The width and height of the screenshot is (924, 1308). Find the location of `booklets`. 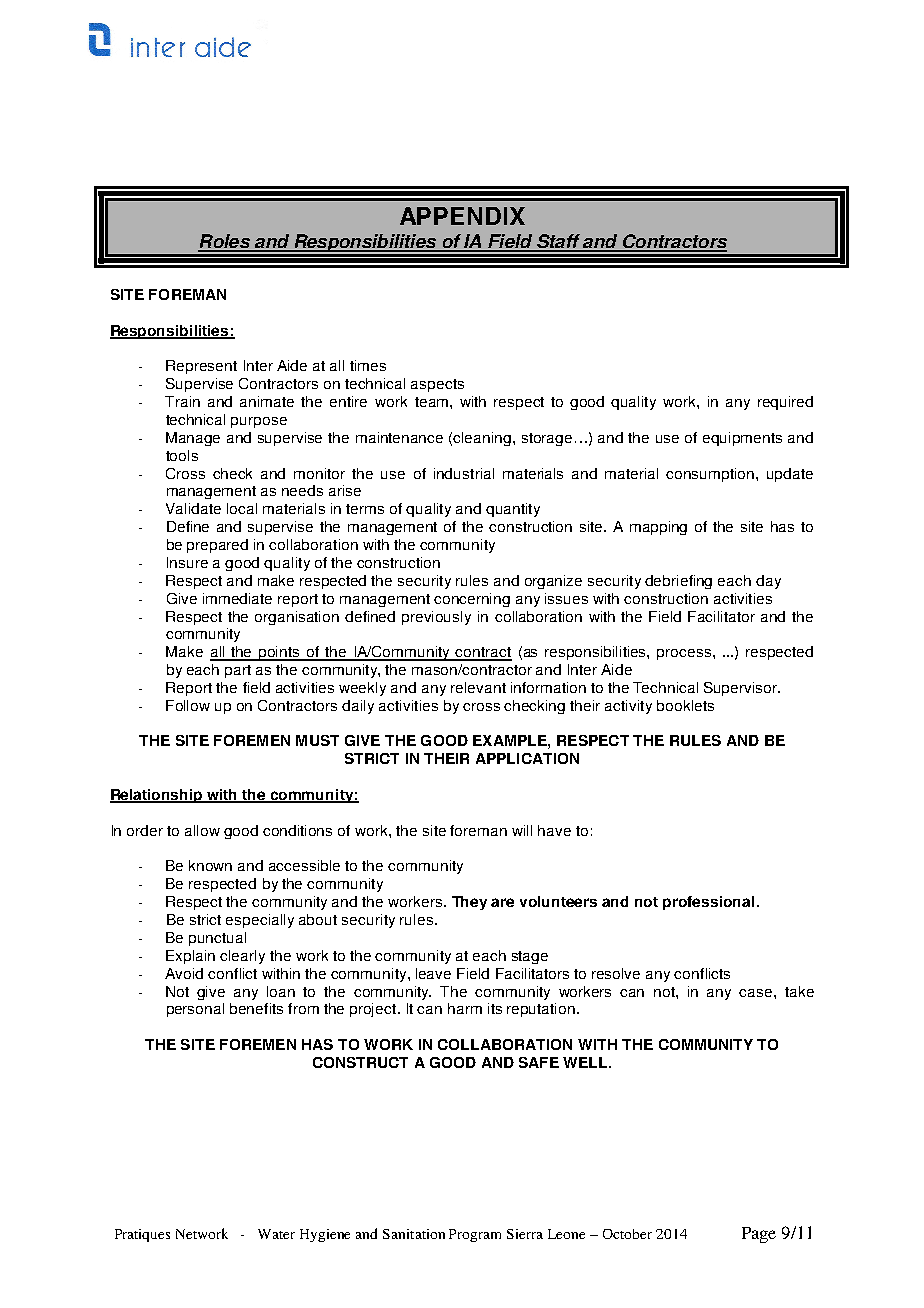

booklets is located at coordinates (685, 705).
